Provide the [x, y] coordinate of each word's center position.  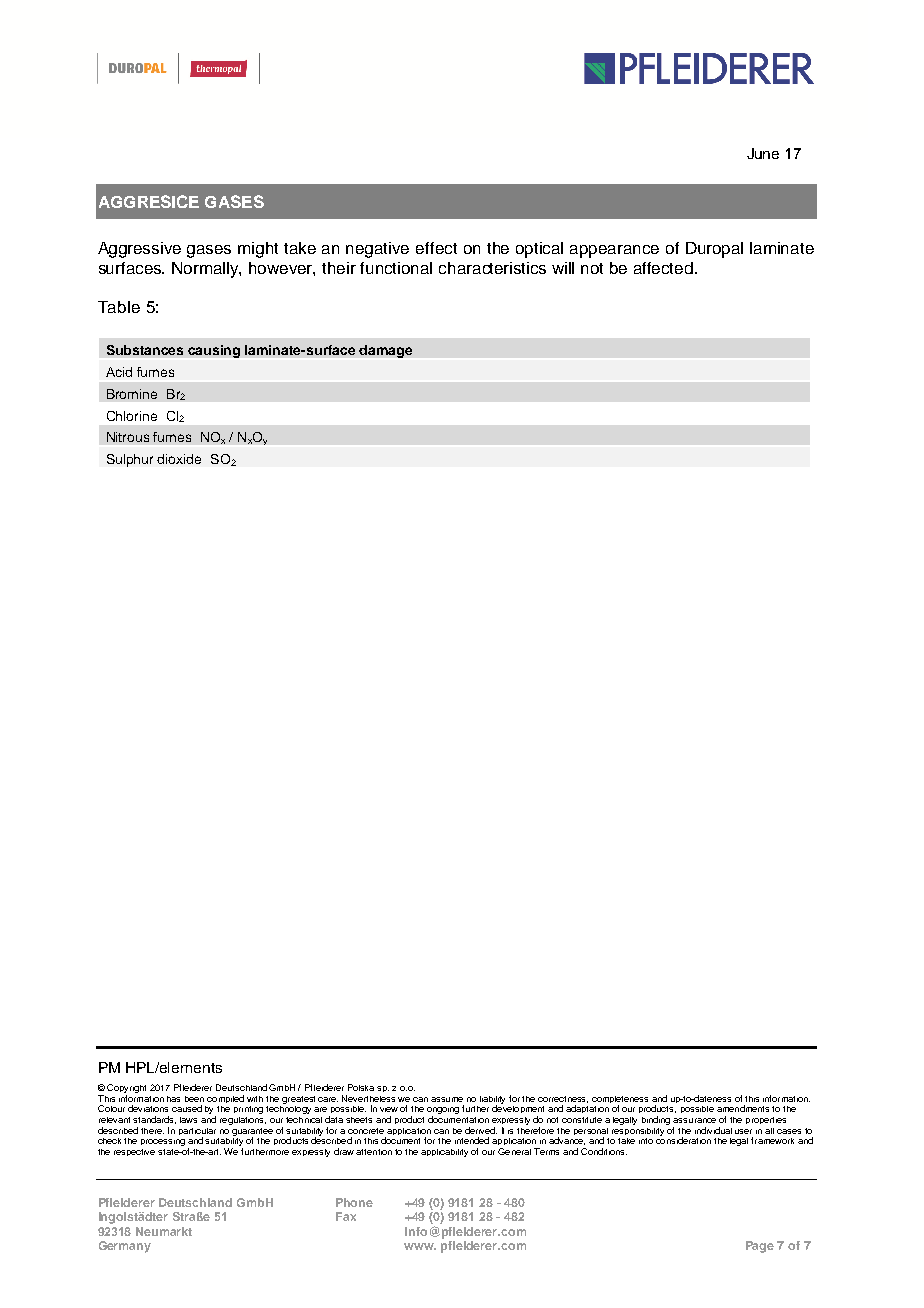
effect [436, 248]
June [763, 153]
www [420, 1246]
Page [760, 1247]
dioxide [179, 459]
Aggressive [139, 250]
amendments [743, 1108]
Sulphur [130, 460]
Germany [125, 1247]
